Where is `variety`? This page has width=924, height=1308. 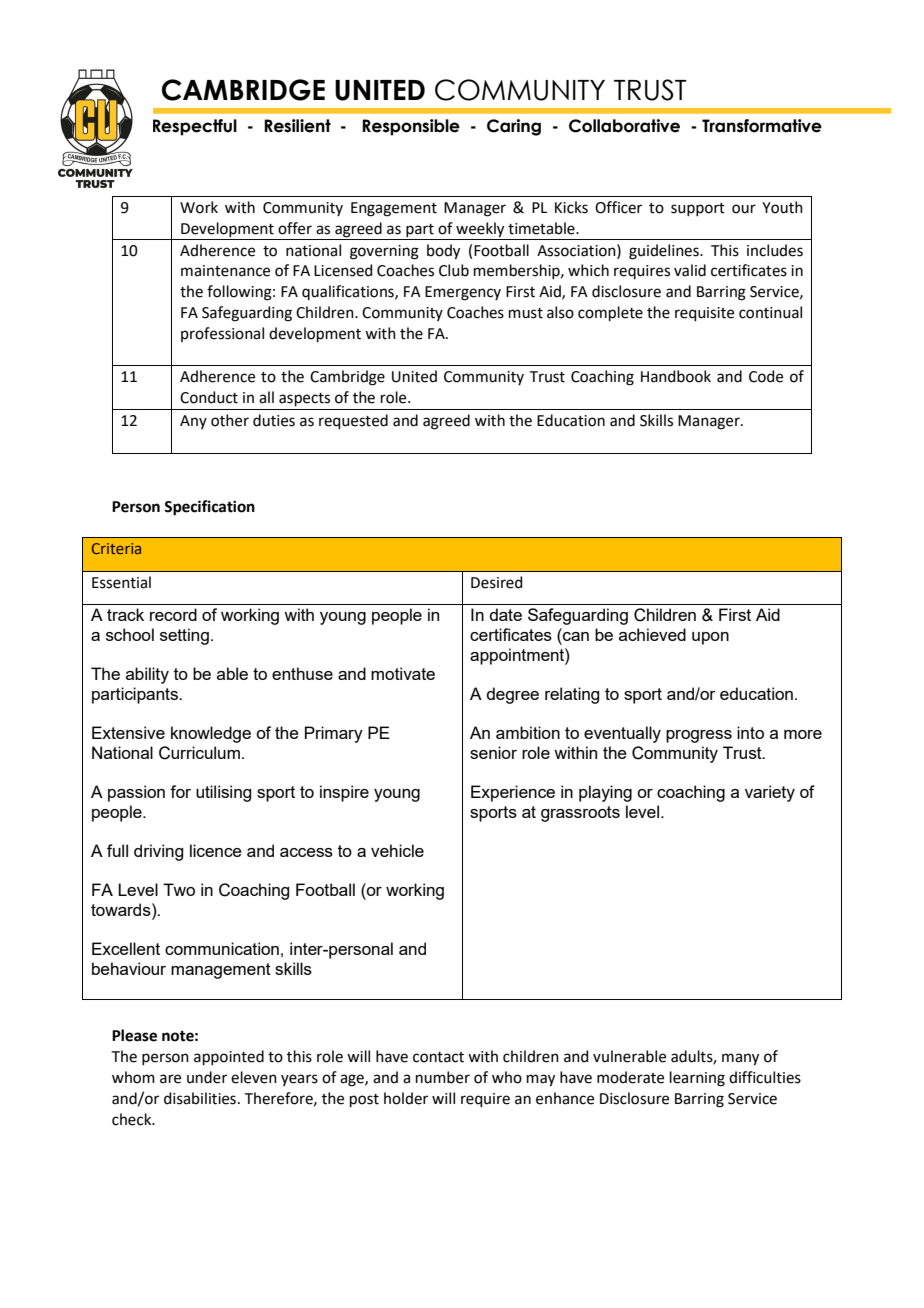 variety is located at coordinates (770, 793).
